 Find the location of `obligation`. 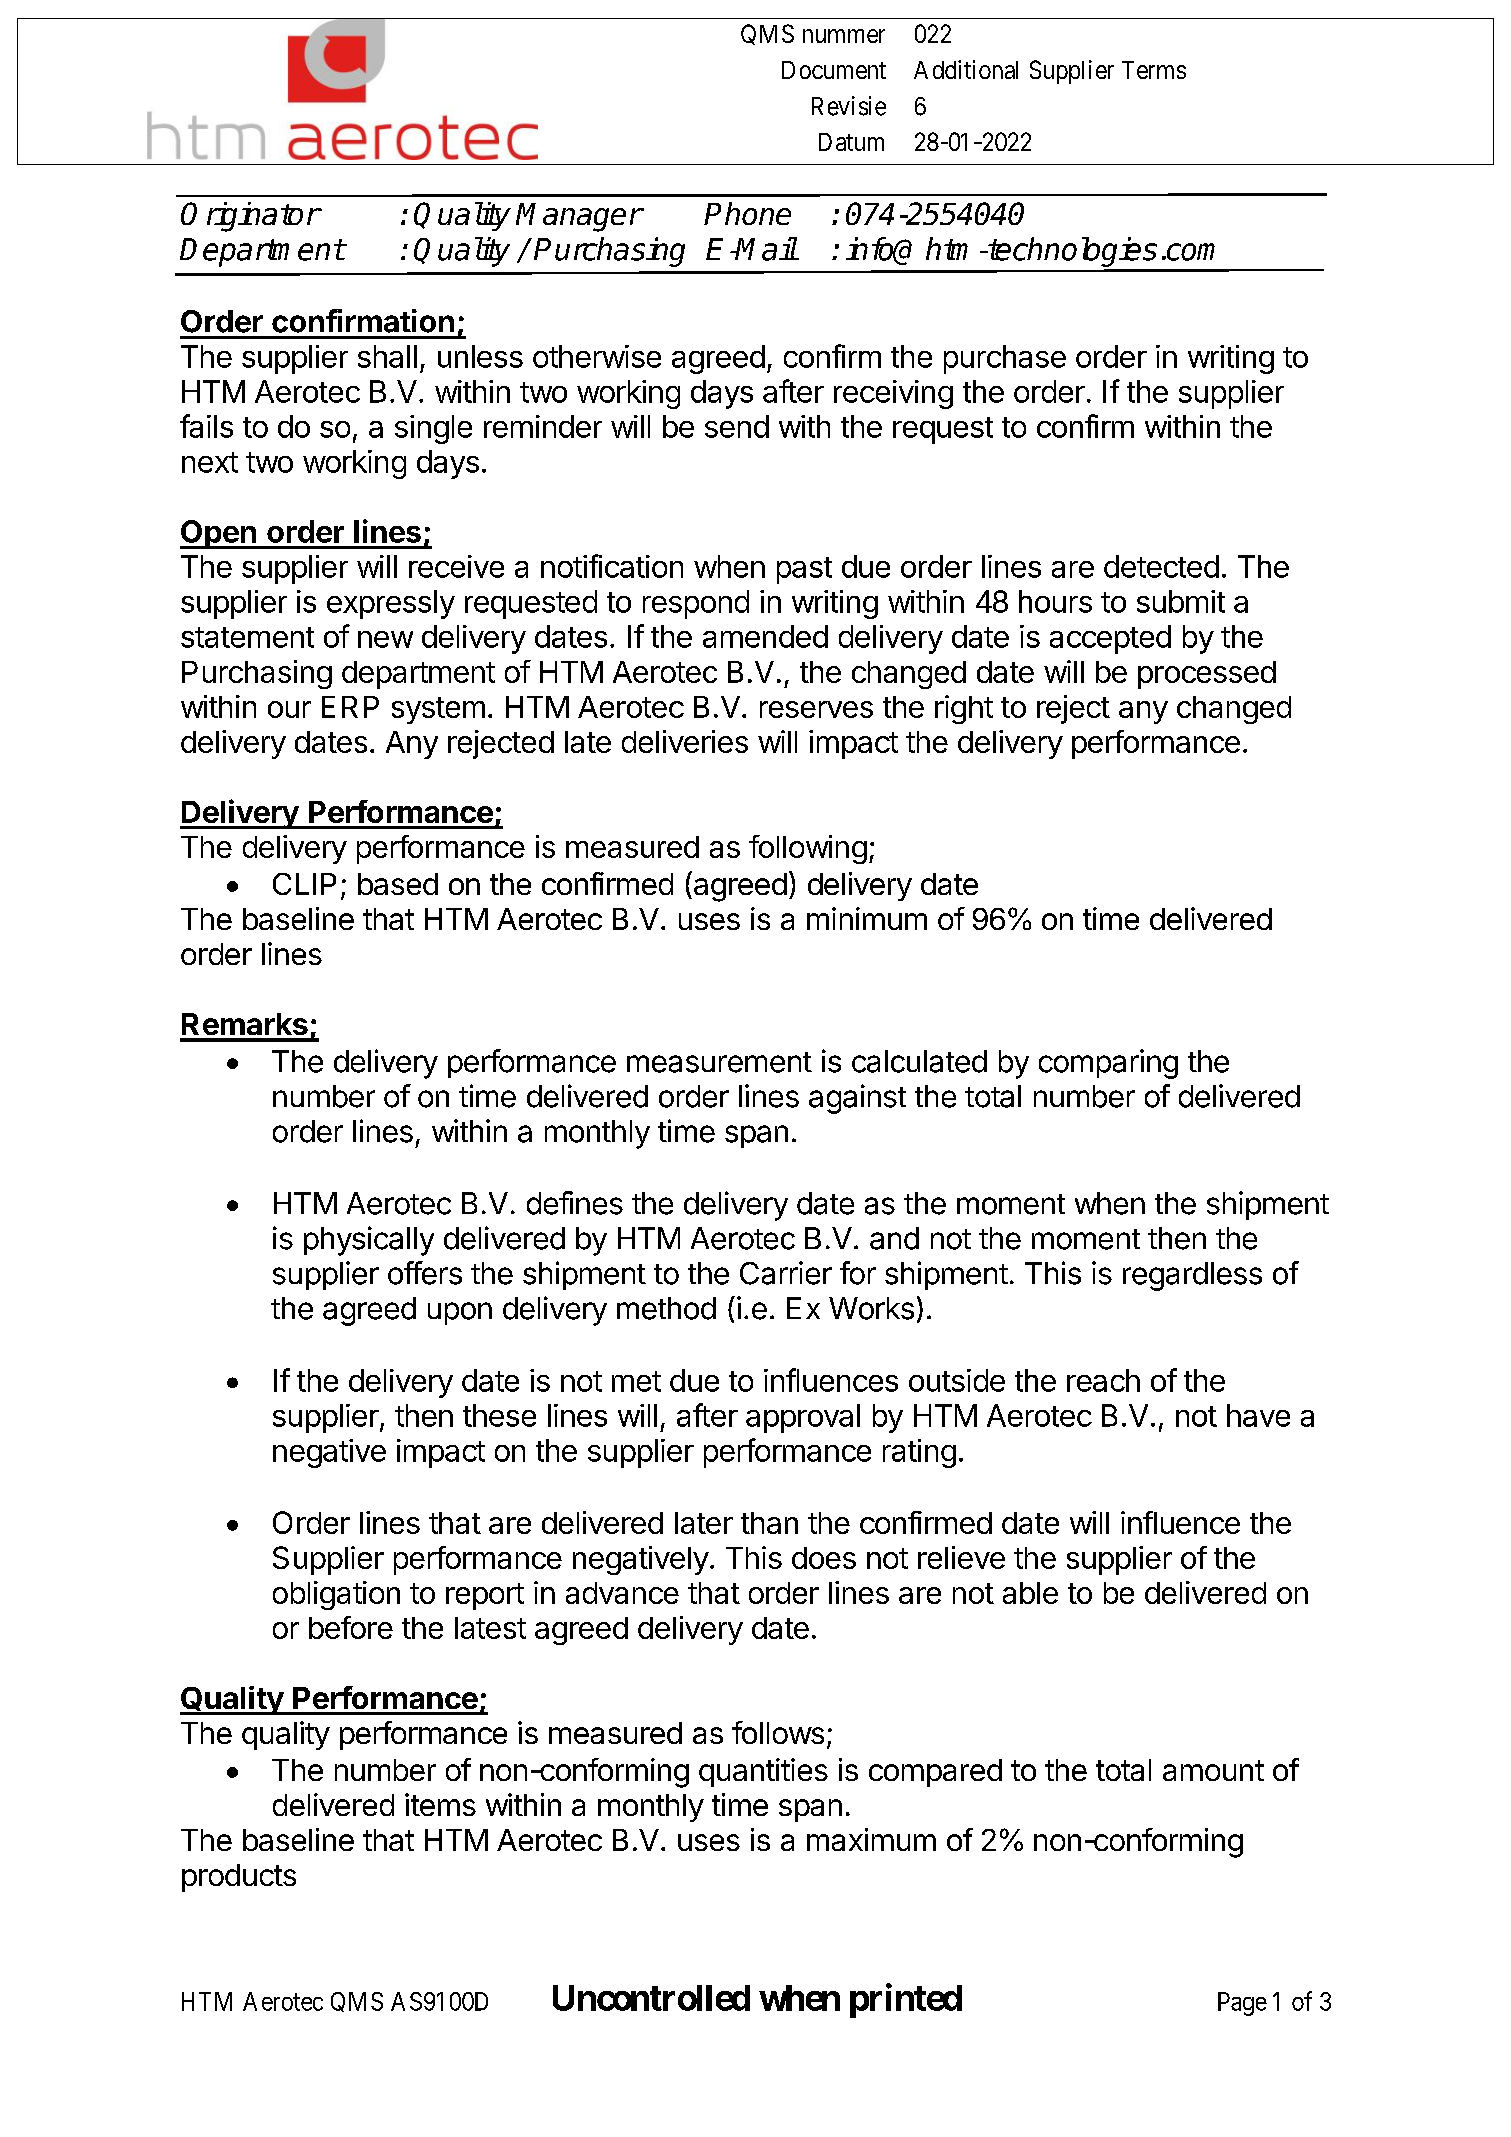

obligation is located at coordinates (336, 1595).
